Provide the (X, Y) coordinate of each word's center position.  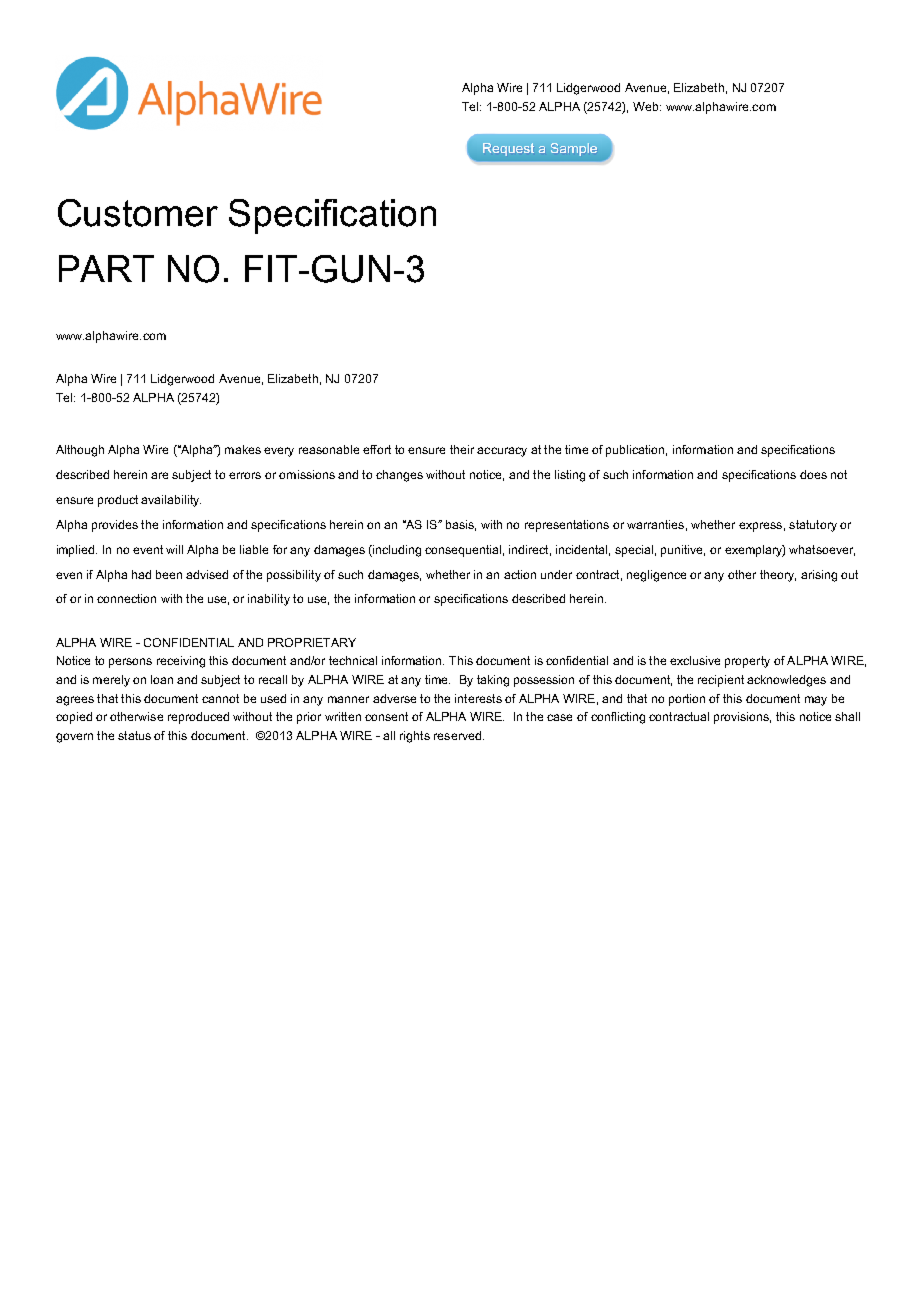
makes (243, 449)
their (462, 449)
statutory (813, 526)
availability (171, 501)
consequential (463, 551)
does (813, 474)
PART (106, 268)
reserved (457, 735)
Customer (138, 213)
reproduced (198, 718)
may (816, 701)
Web (647, 106)
